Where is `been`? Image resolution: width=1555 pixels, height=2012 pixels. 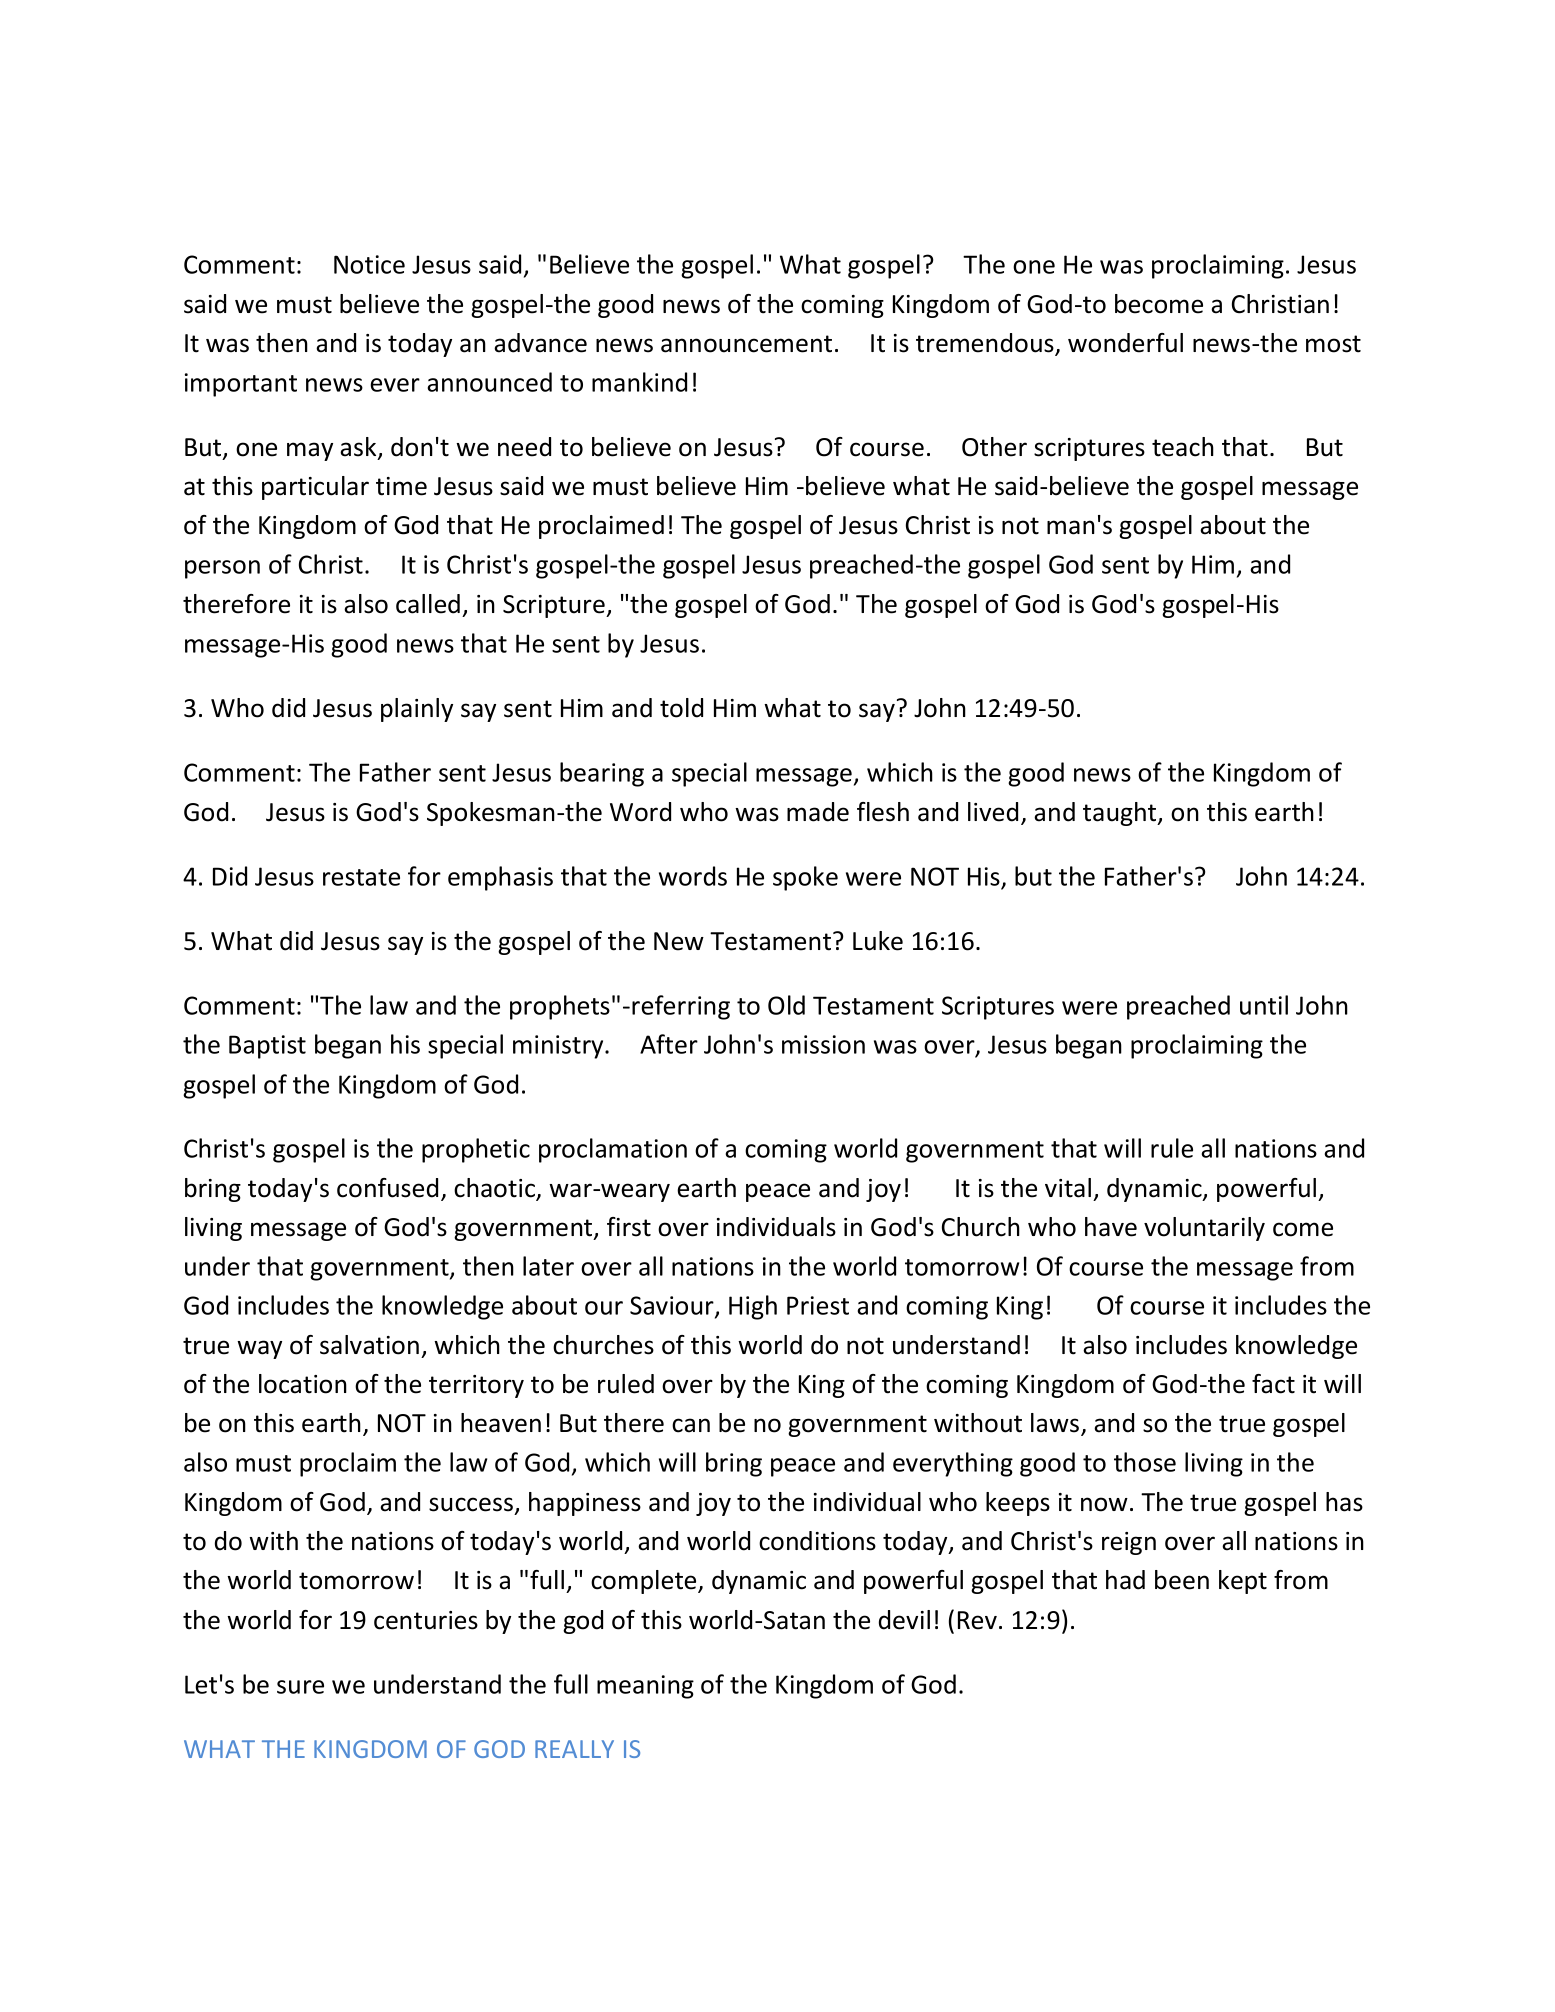
been is located at coordinates (1182, 1580).
